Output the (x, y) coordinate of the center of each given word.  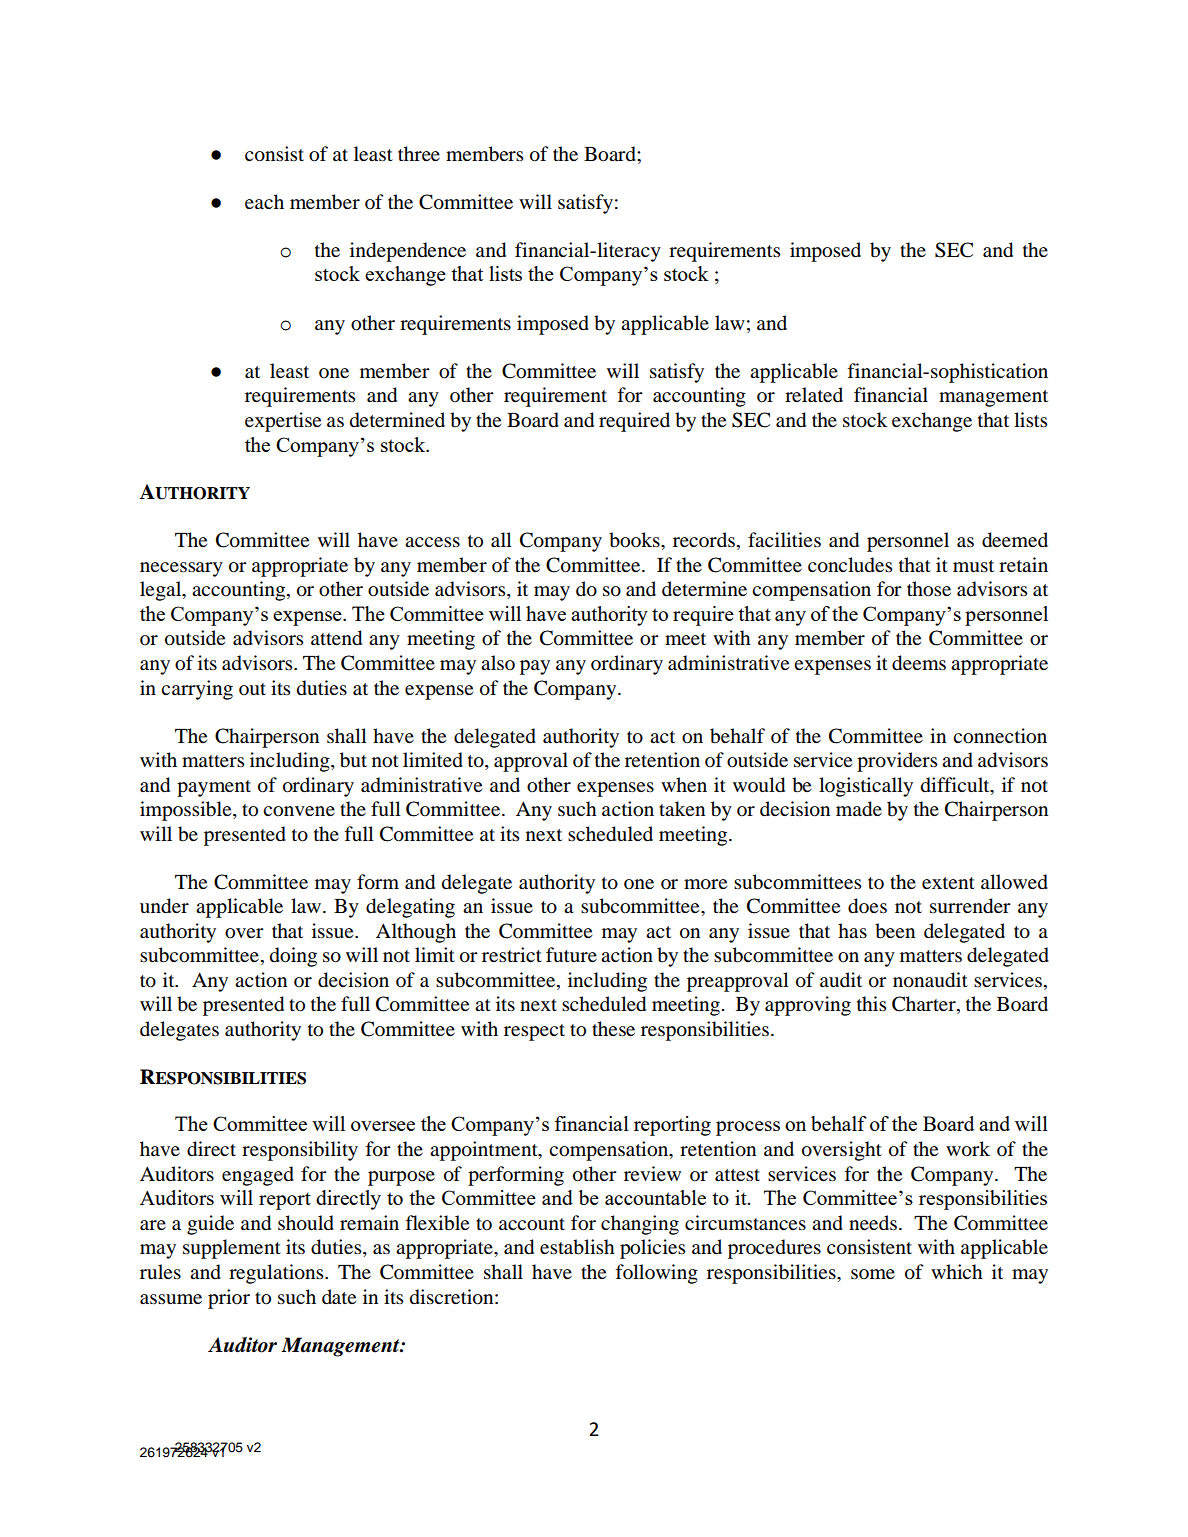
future (571, 954)
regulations (277, 1274)
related (814, 395)
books (635, 540)
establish (577, 1247)
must (973, 566)
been (895, 931)
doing (293, 957)
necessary (181, 569)
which (957, 1271)
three (419, 153)
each (264, 201)
